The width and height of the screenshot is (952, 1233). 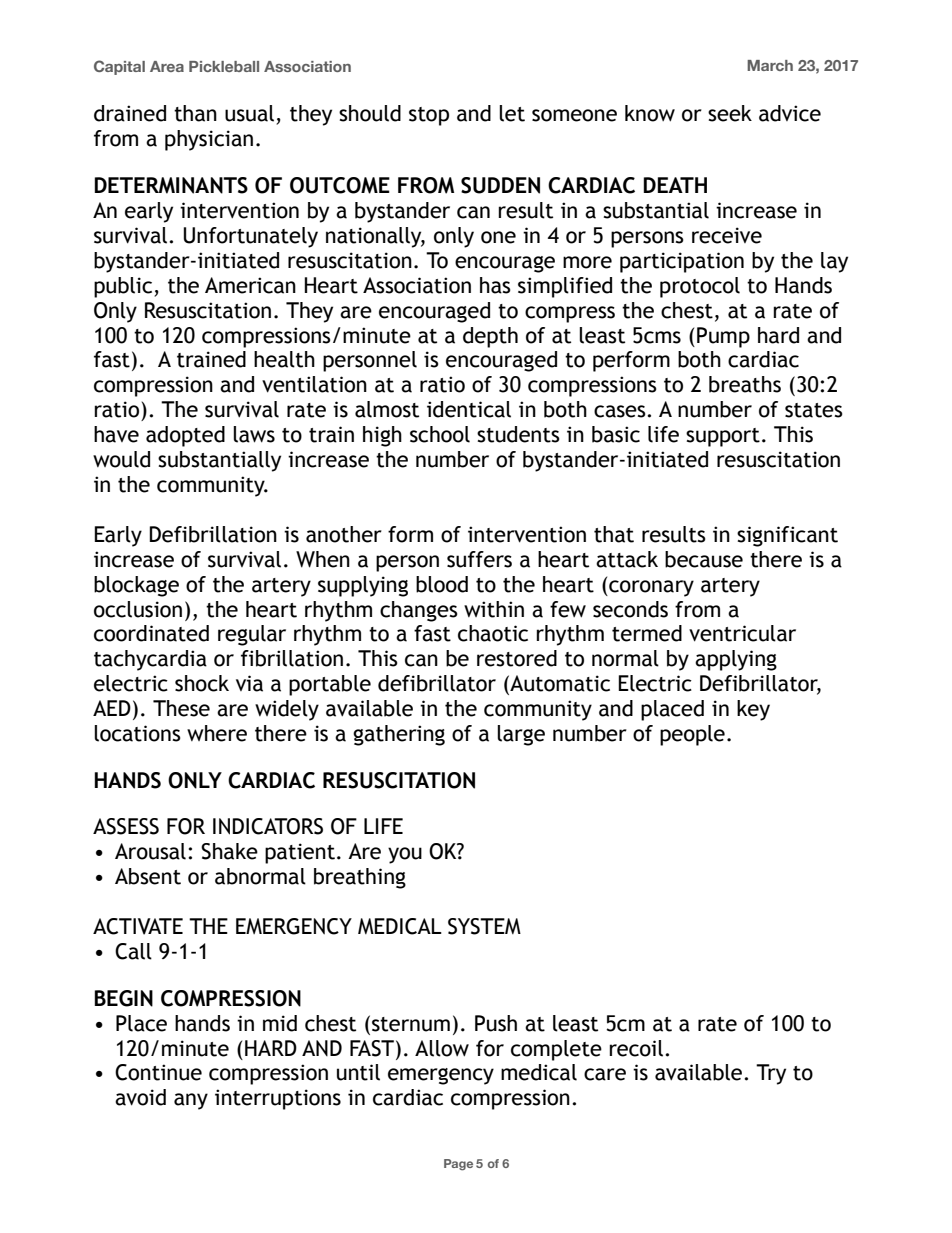 What do you see at coordinates (490, 337) in the screenshot?
I see `depth` at bounding box center [490, 337].
